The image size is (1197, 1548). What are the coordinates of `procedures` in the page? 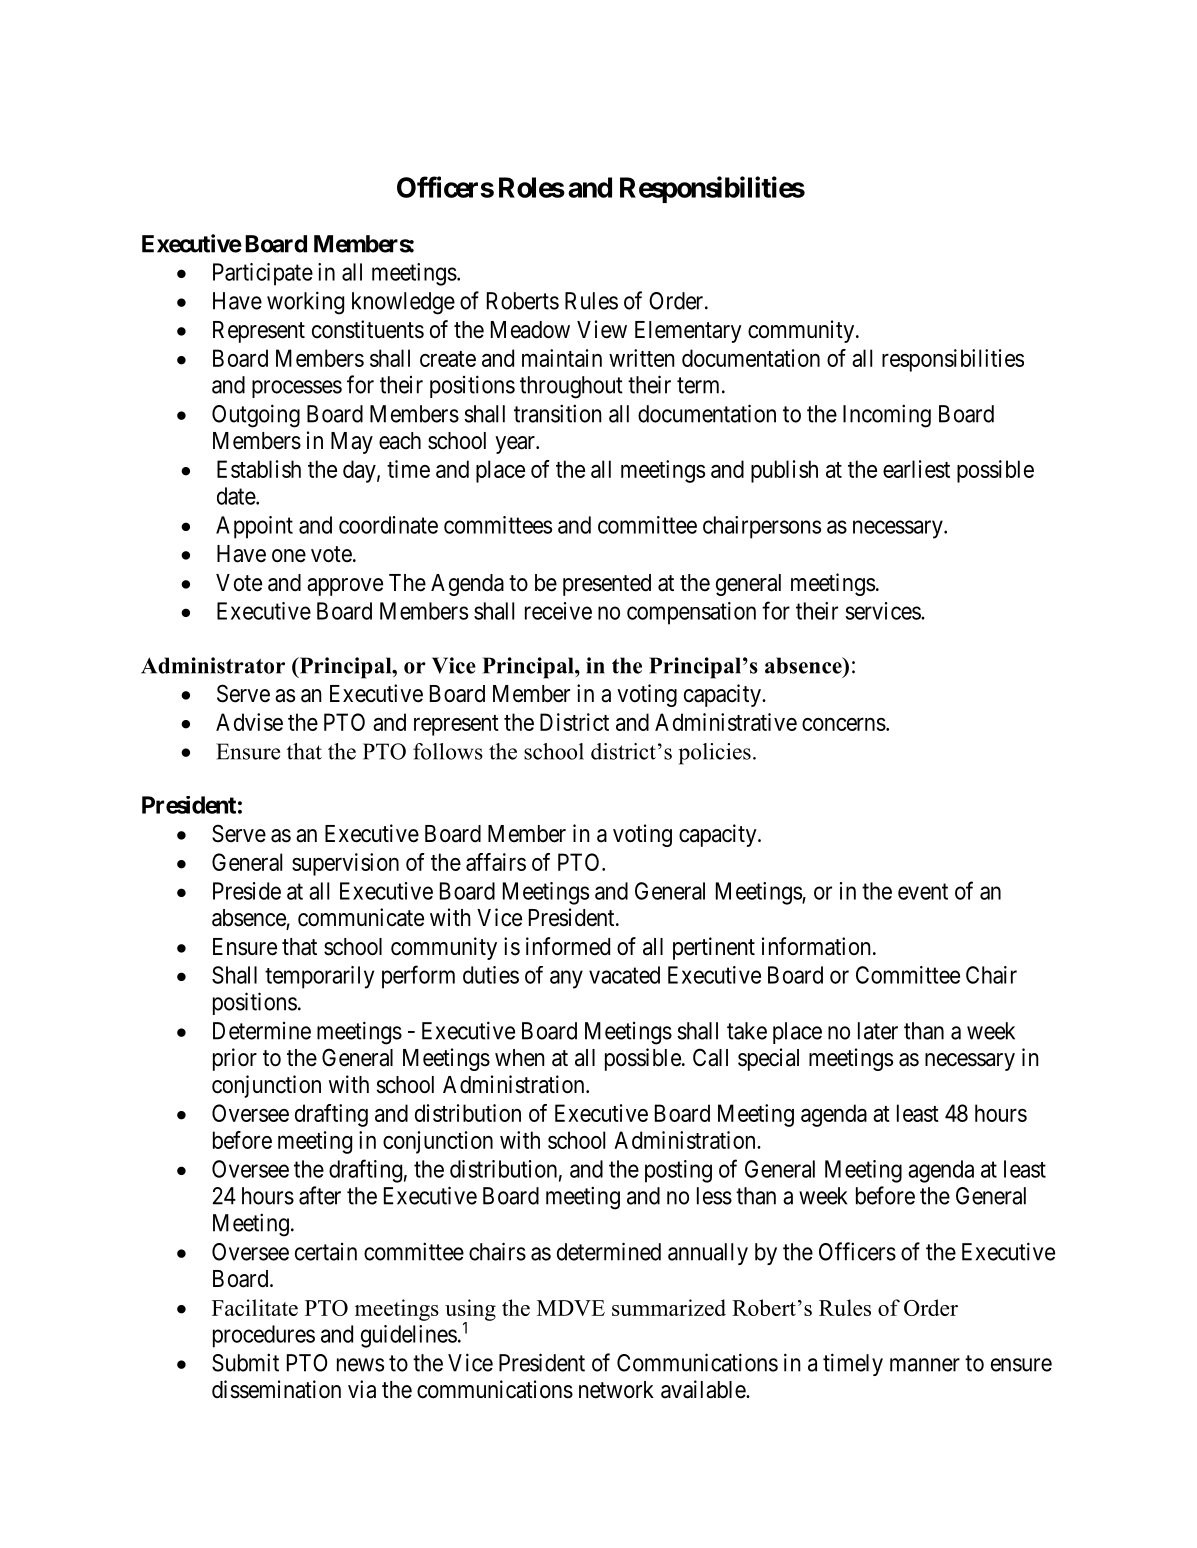 It's located at (264, 1336).
